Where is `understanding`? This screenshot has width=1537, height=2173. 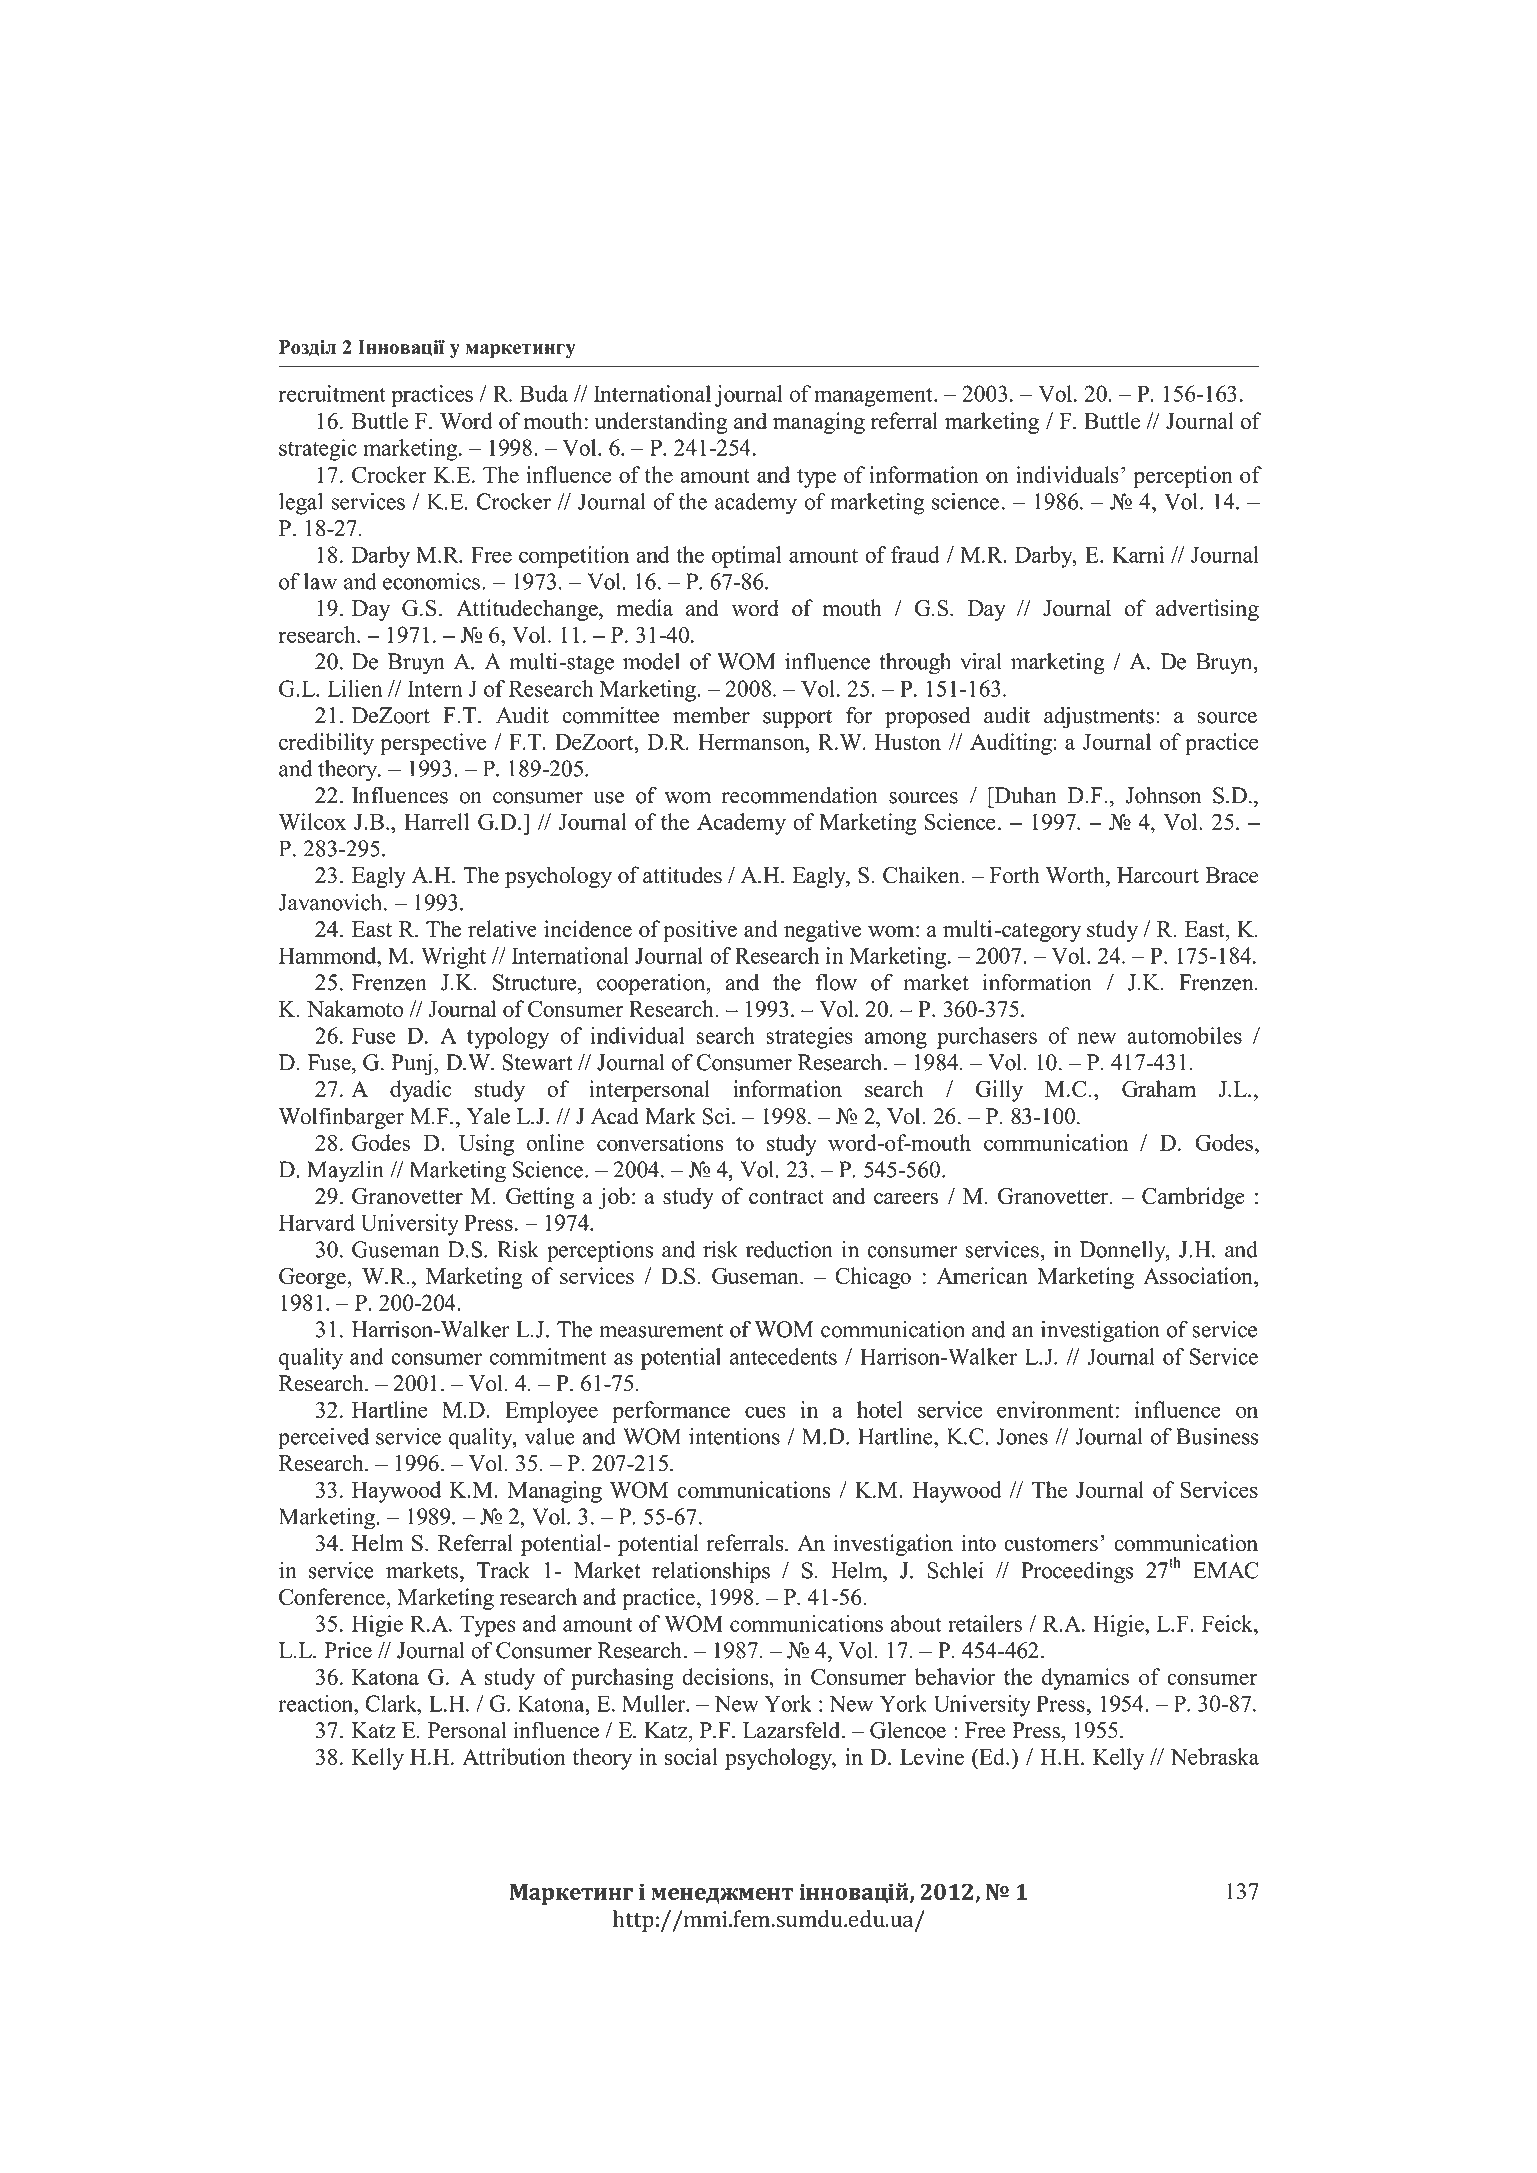 understanding is located at coordinates (661, 423).
